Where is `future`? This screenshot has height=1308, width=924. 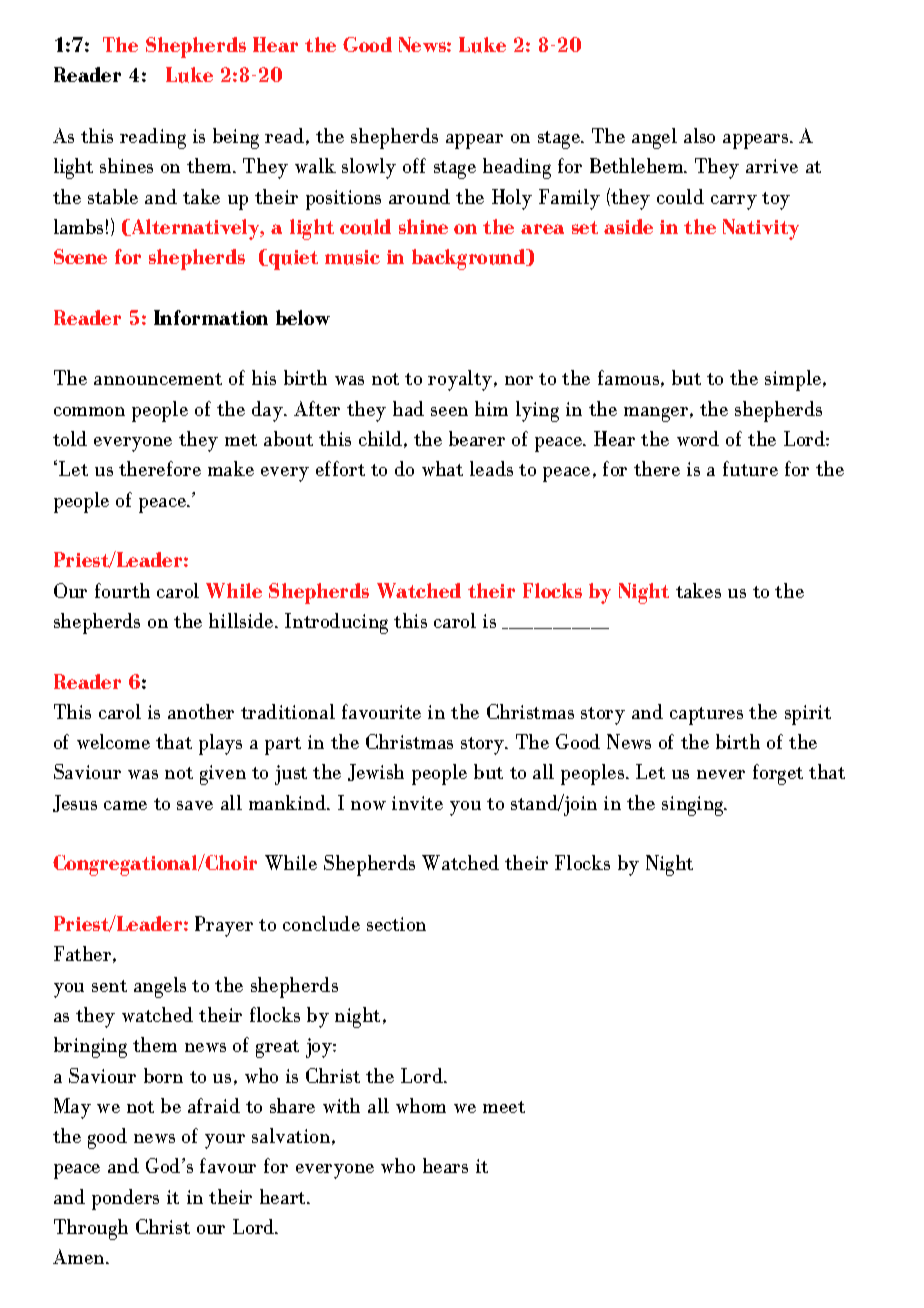 future is located at coordinates (750, 468).
